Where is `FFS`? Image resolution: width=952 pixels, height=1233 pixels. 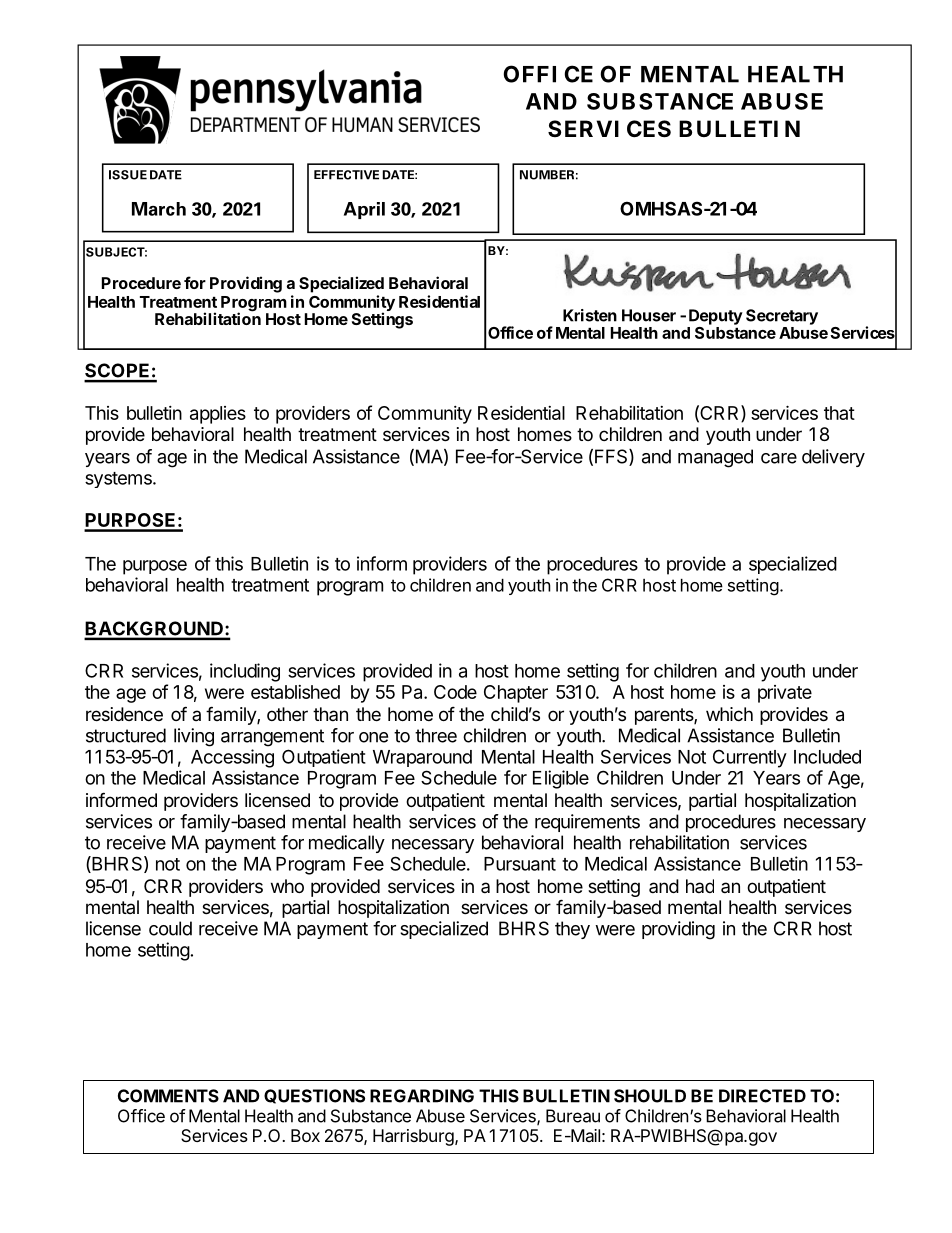 FFS is located at coordinates (612, 457).
